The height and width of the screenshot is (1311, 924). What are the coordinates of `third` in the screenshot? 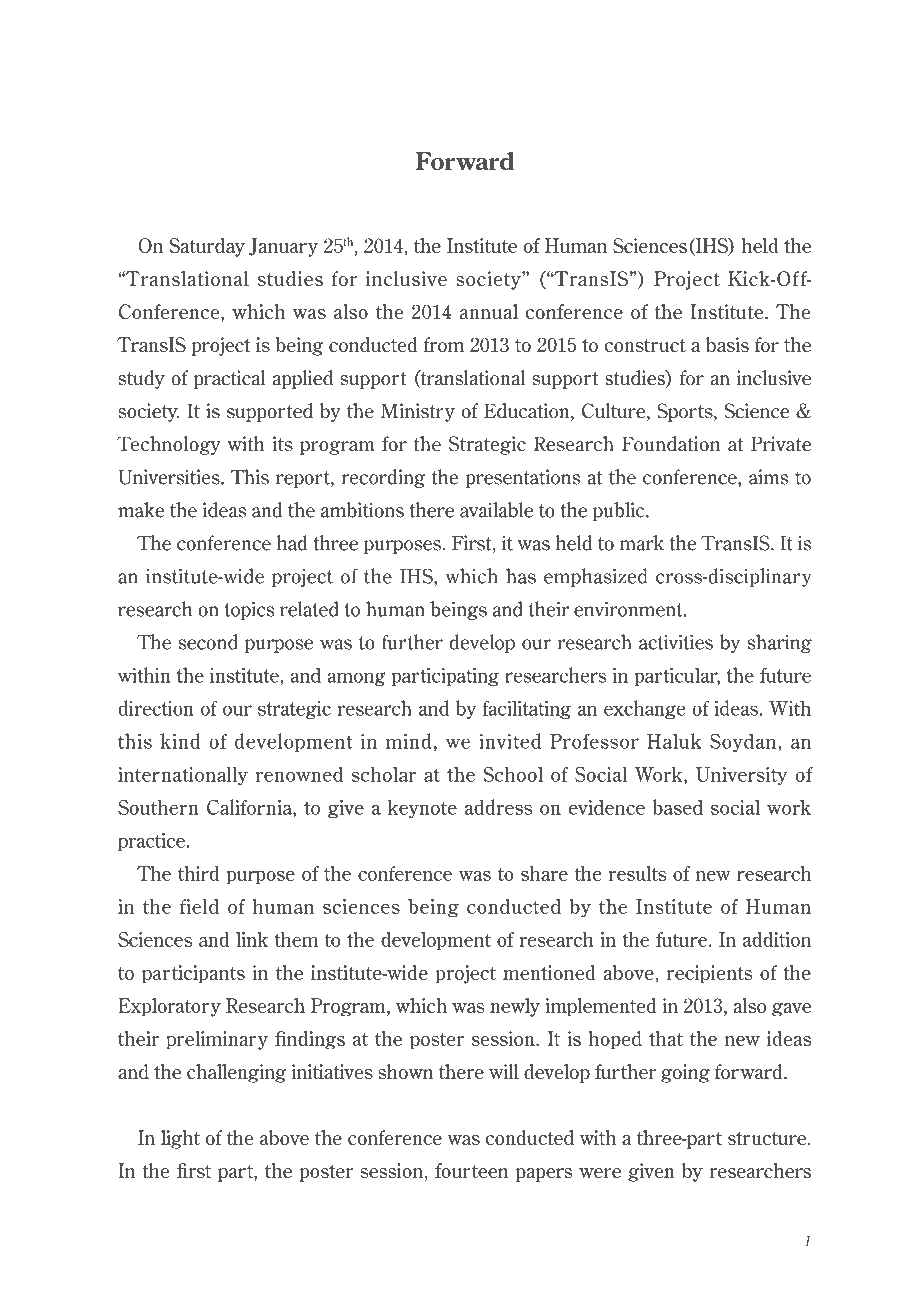 It's located at (198, 873).
